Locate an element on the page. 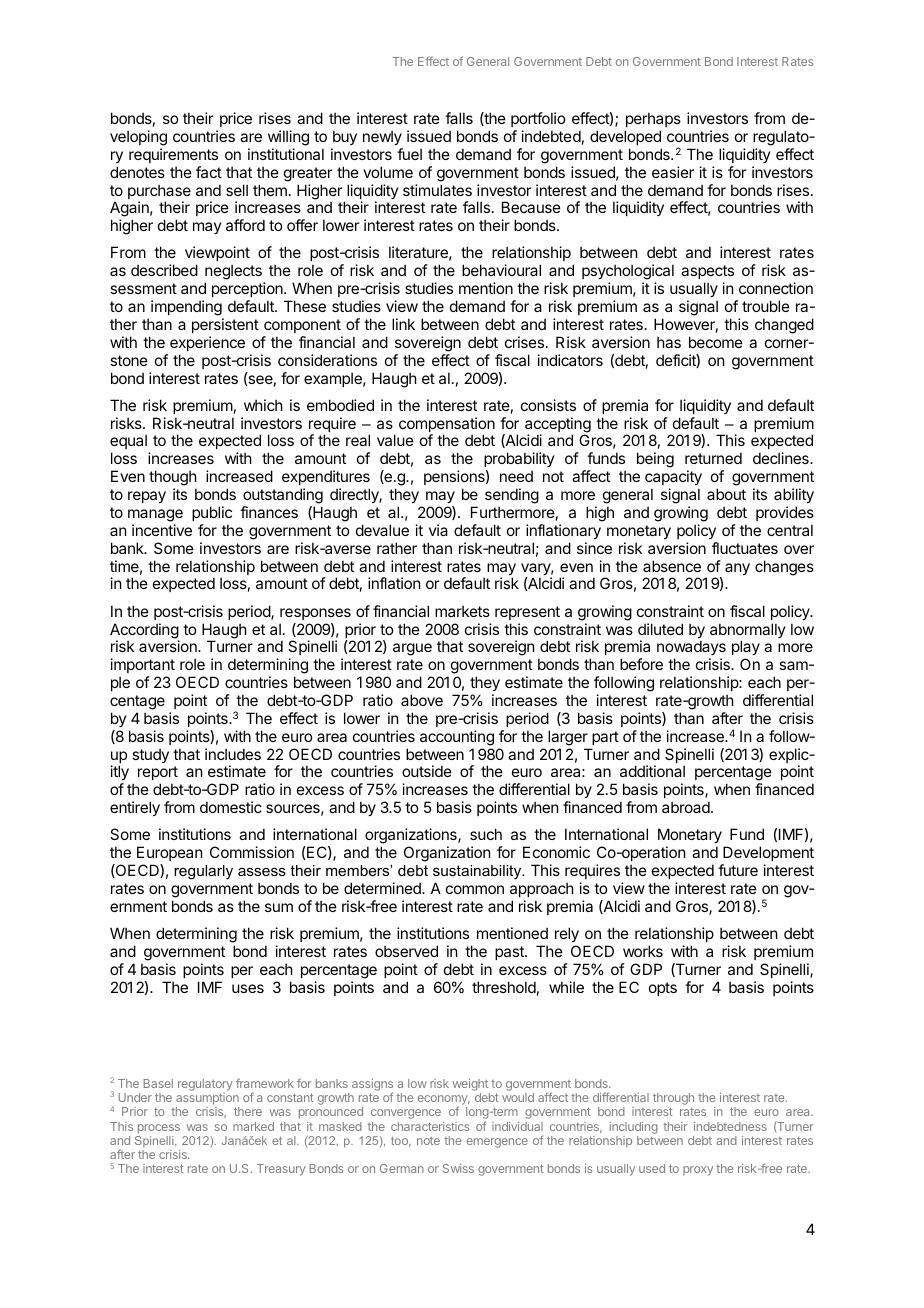  easier is located at coordinates (673, 172).
